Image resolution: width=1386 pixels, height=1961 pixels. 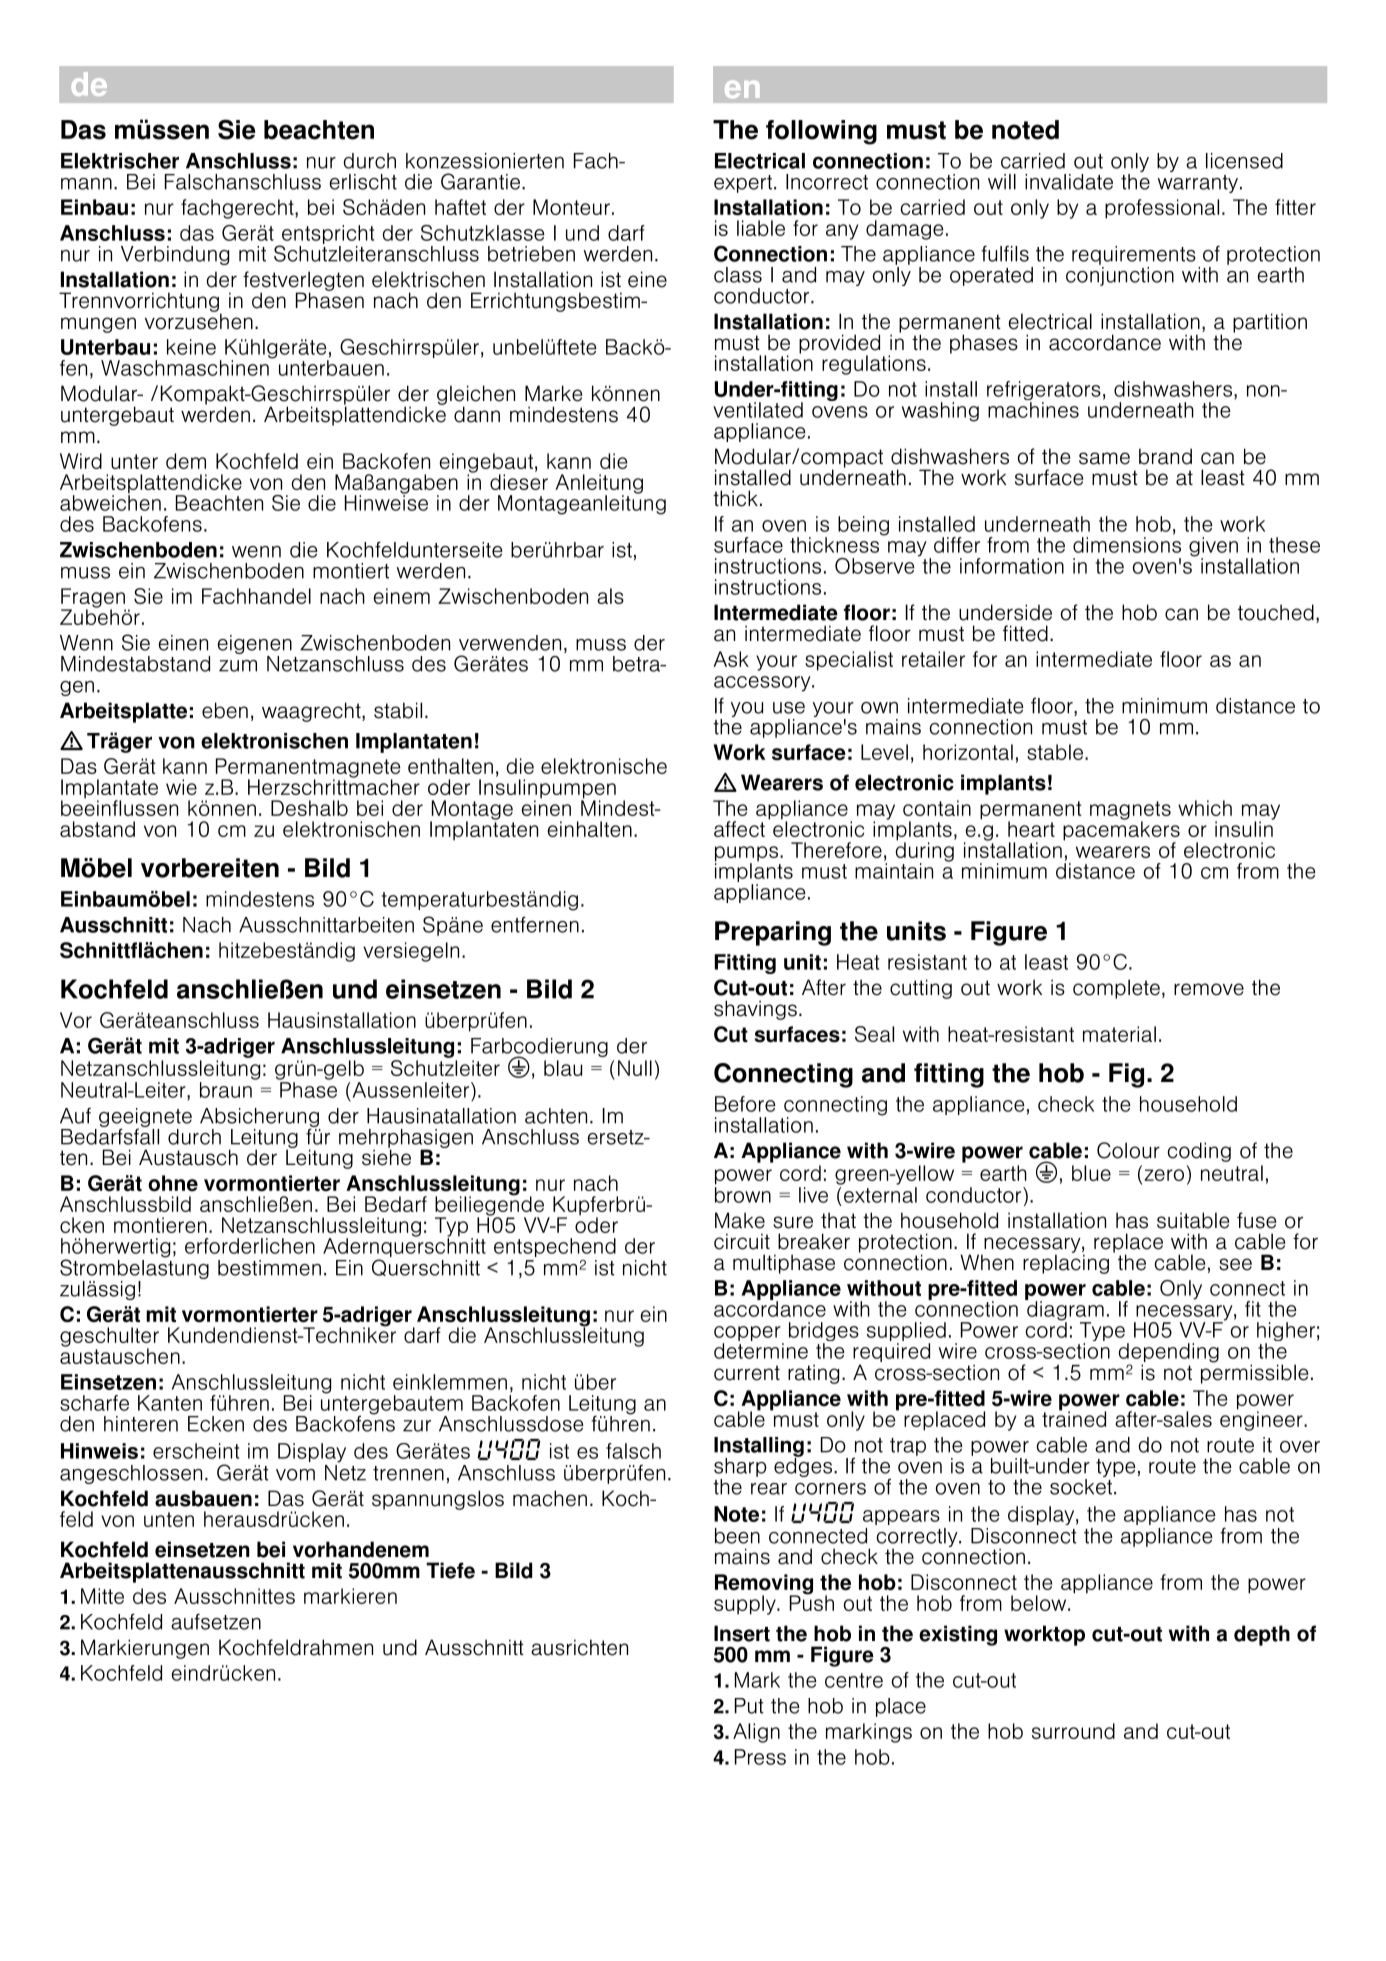 What do you see at coordinates (742, 1633) in the screenshot?
I see `Insert` at bounding box center [742, 1633].
